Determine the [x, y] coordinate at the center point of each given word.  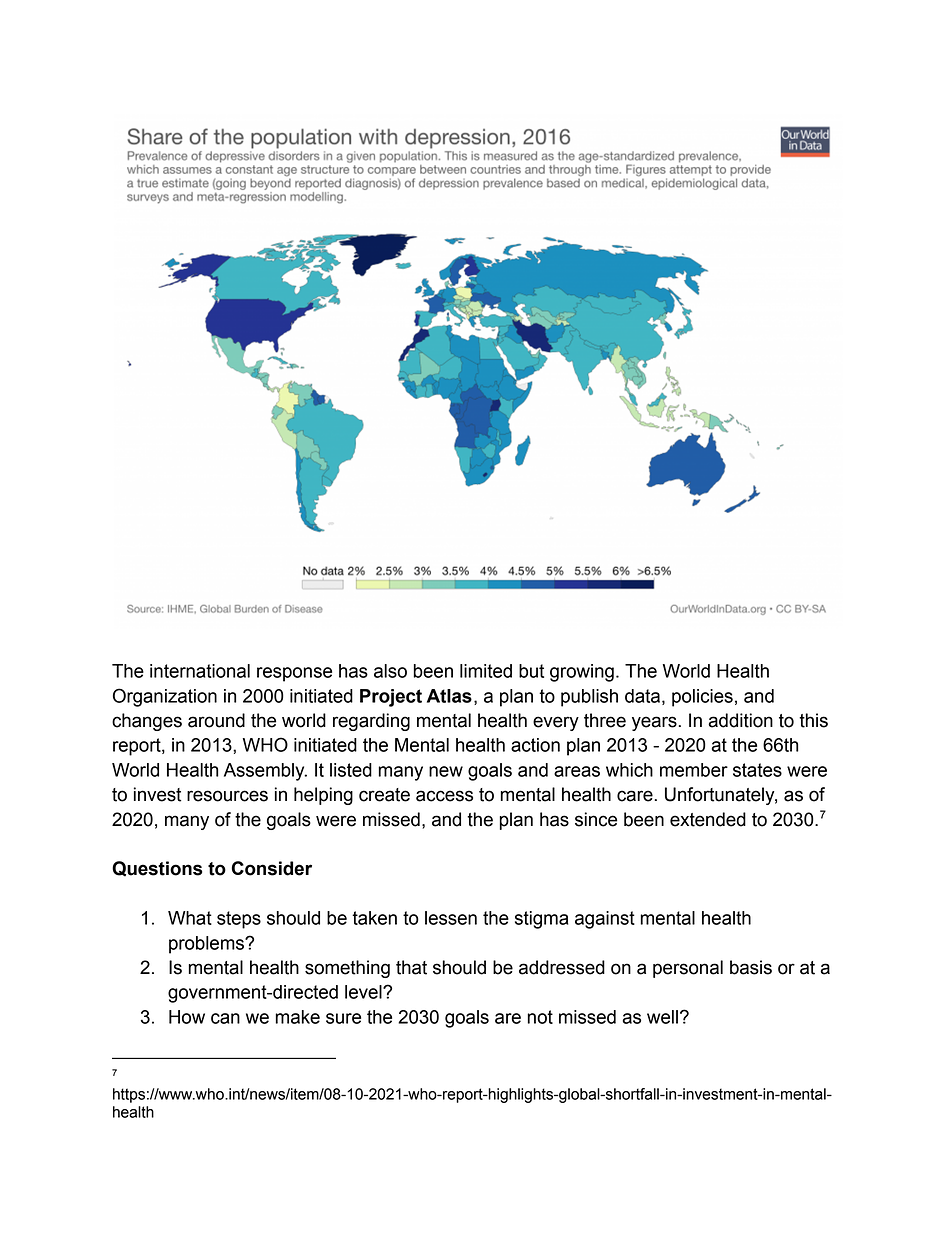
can [225, 1018]
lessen [451, 918]
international [200, 671]
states [757, 770]
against [605, 920]
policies [702, 698]
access [444, 796]
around [216, 720]
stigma [541, 920]
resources [227, 796]
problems [207, 945]
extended [708, 819]
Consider [272, 868]
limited [486, 671]
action [535, 745]
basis [751, 967]
